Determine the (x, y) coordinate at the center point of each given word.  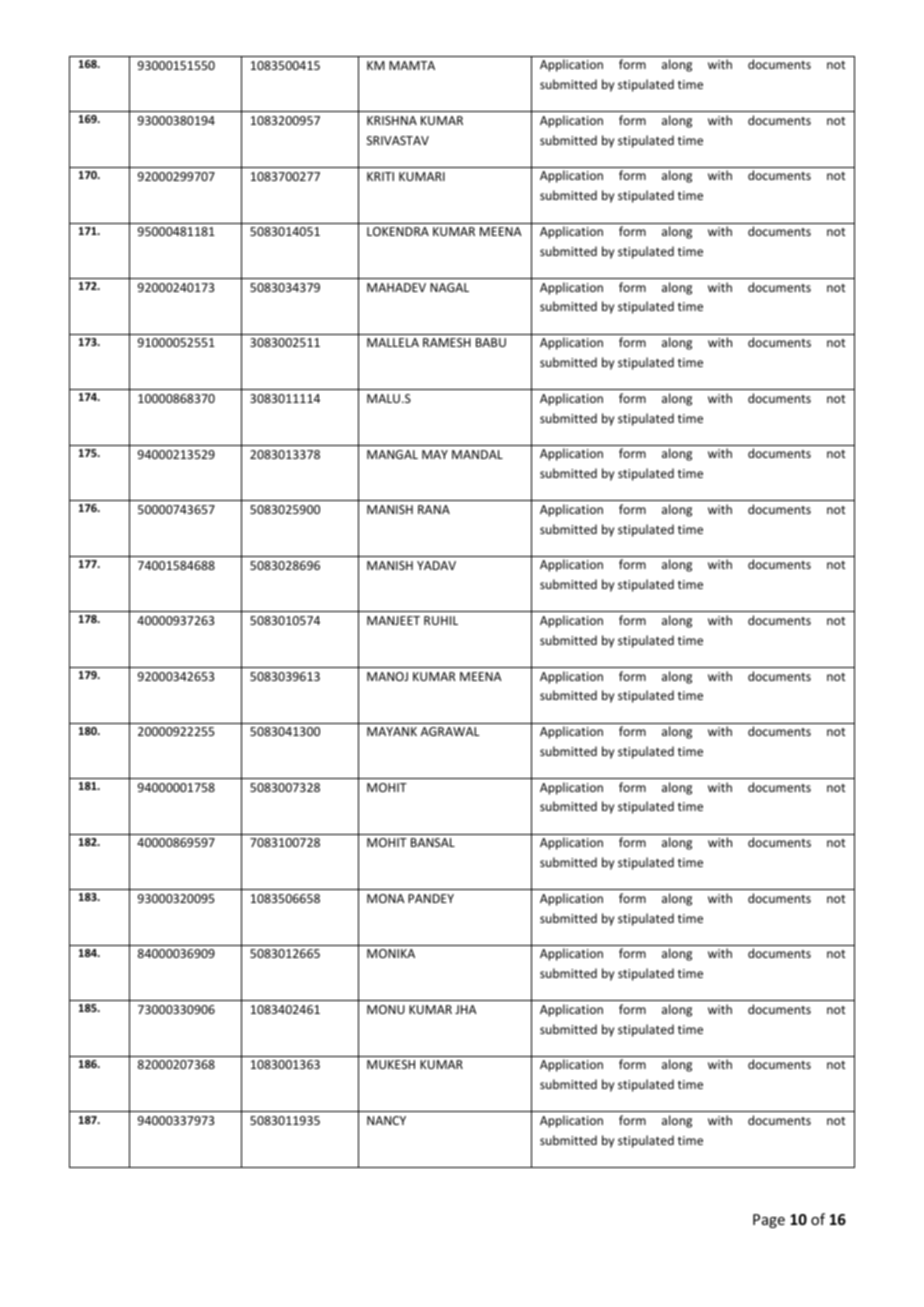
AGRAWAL (450, 731)
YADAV (436, 565)
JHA (466, 1009)
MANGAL (392, 454)
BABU (491, 342)
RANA (434, 509)
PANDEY (431, 898)
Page (769, 1221)
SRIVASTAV (398, 140)
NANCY (386, 1120)
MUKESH (391, 1064)
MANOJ (387, 676)
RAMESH (447, 342)
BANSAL (433, 842)
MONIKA (391, 953)
